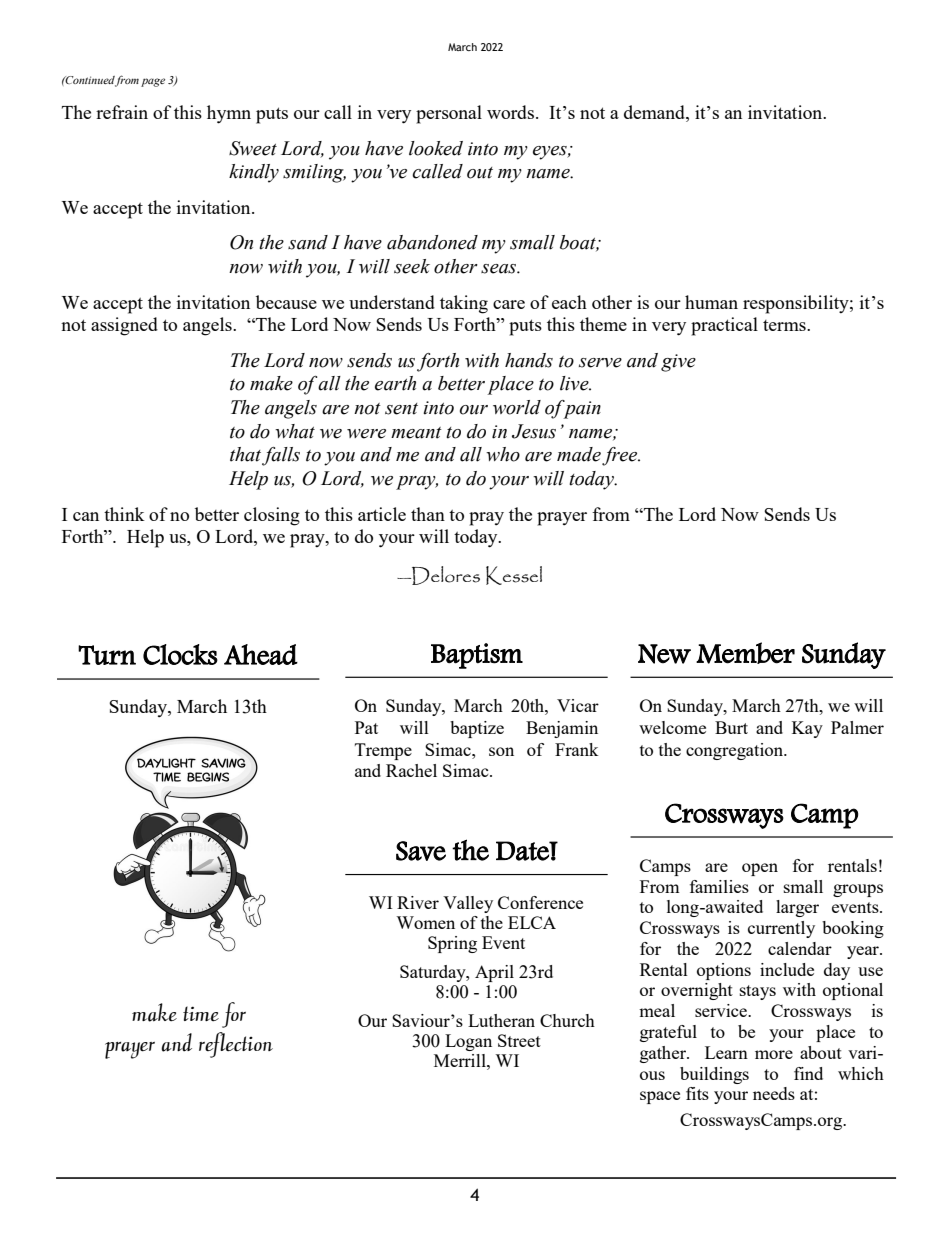 This page has width=952, height=1233. Describe the element at coordinates (445, 575) in the page. I see `Delores` at that location.
